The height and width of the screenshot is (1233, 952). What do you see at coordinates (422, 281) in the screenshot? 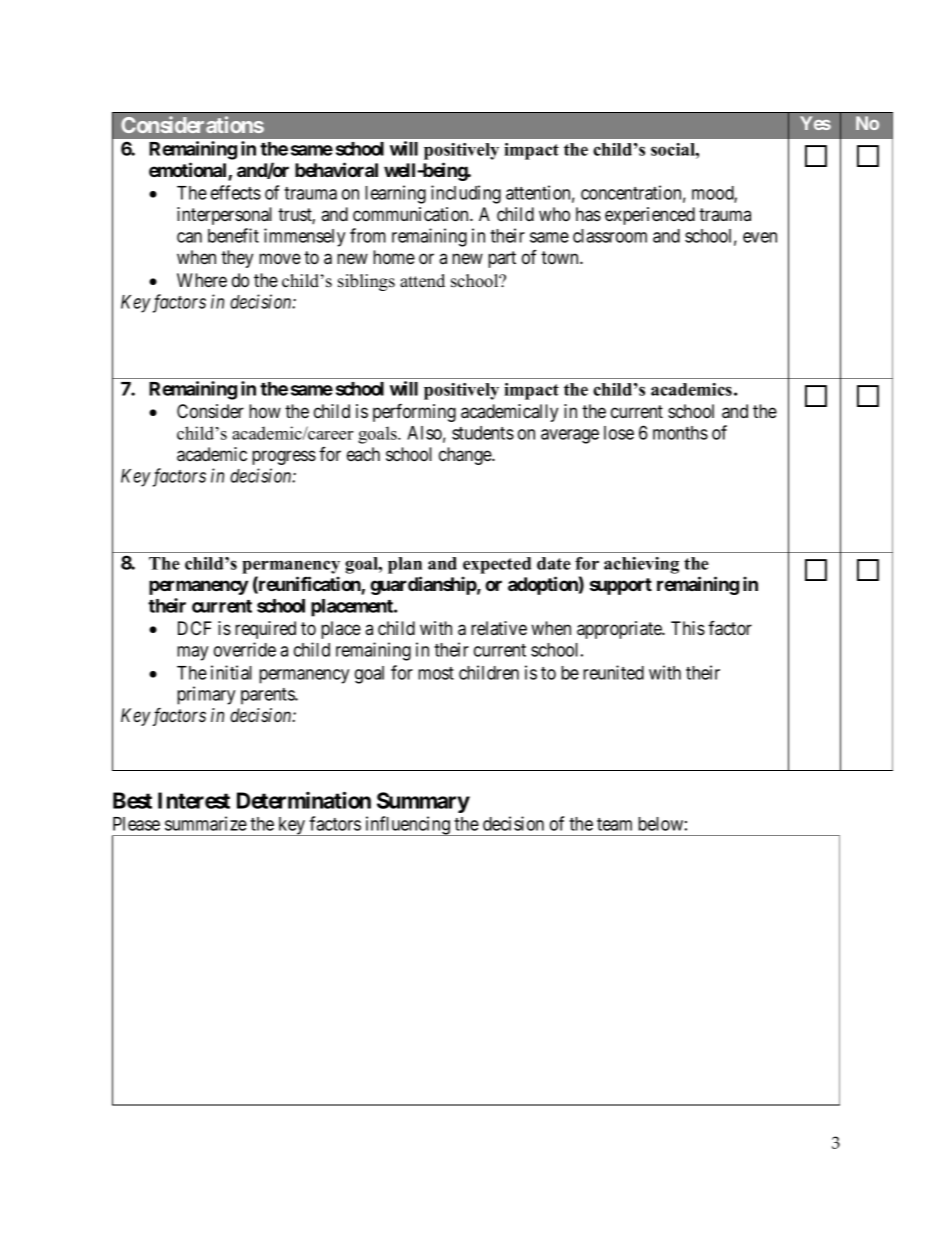
I see `attend` at bounding box center [422, 281].
